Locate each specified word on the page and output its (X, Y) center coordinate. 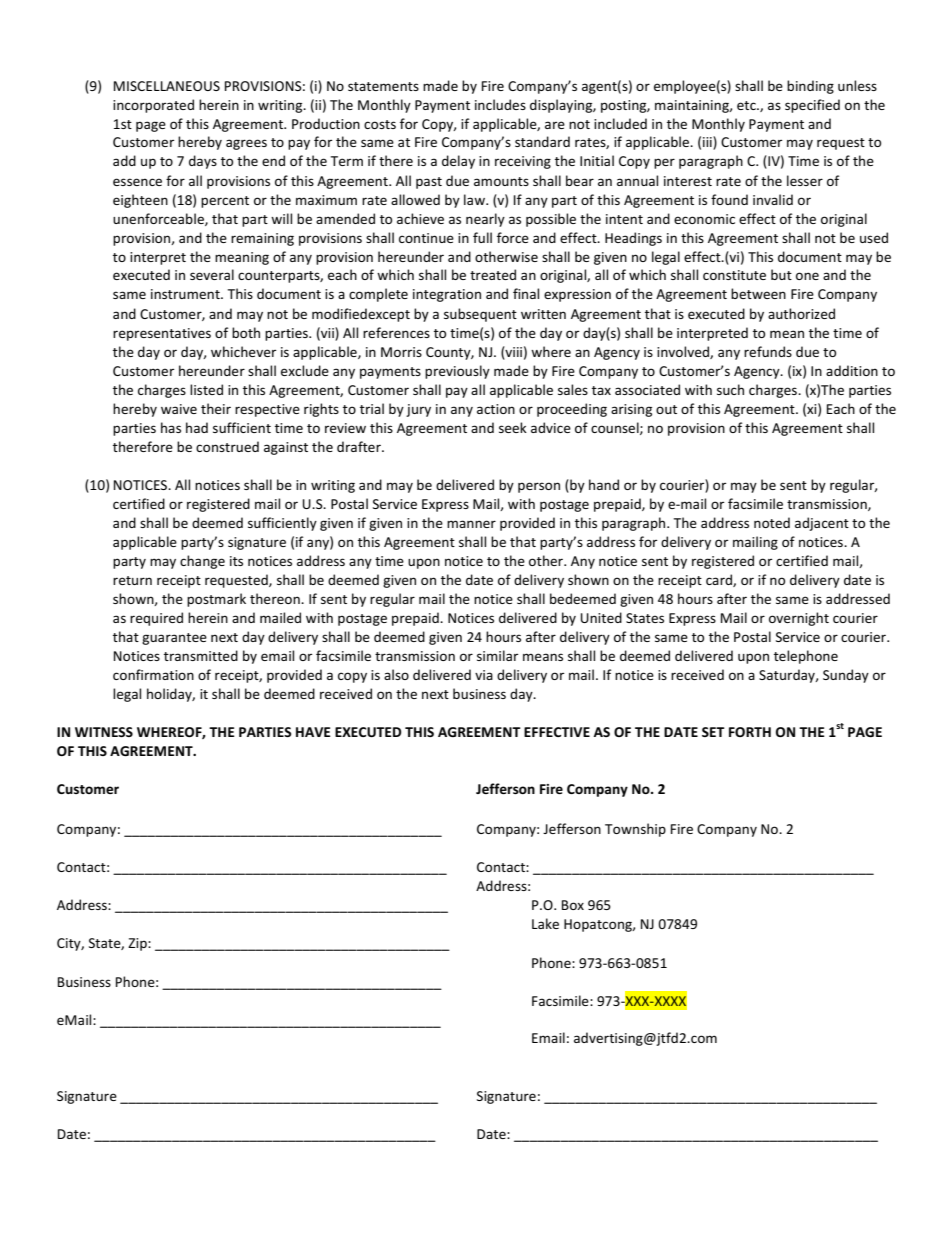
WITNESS (104, 732)
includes (500, 104)
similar (497, 655)
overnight (799, 619)
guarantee (174, 639)
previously (457, 372)
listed (206, 389)
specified (812, 106)
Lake (545, 923)
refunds (768, 351)
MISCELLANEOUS (167, 86)
